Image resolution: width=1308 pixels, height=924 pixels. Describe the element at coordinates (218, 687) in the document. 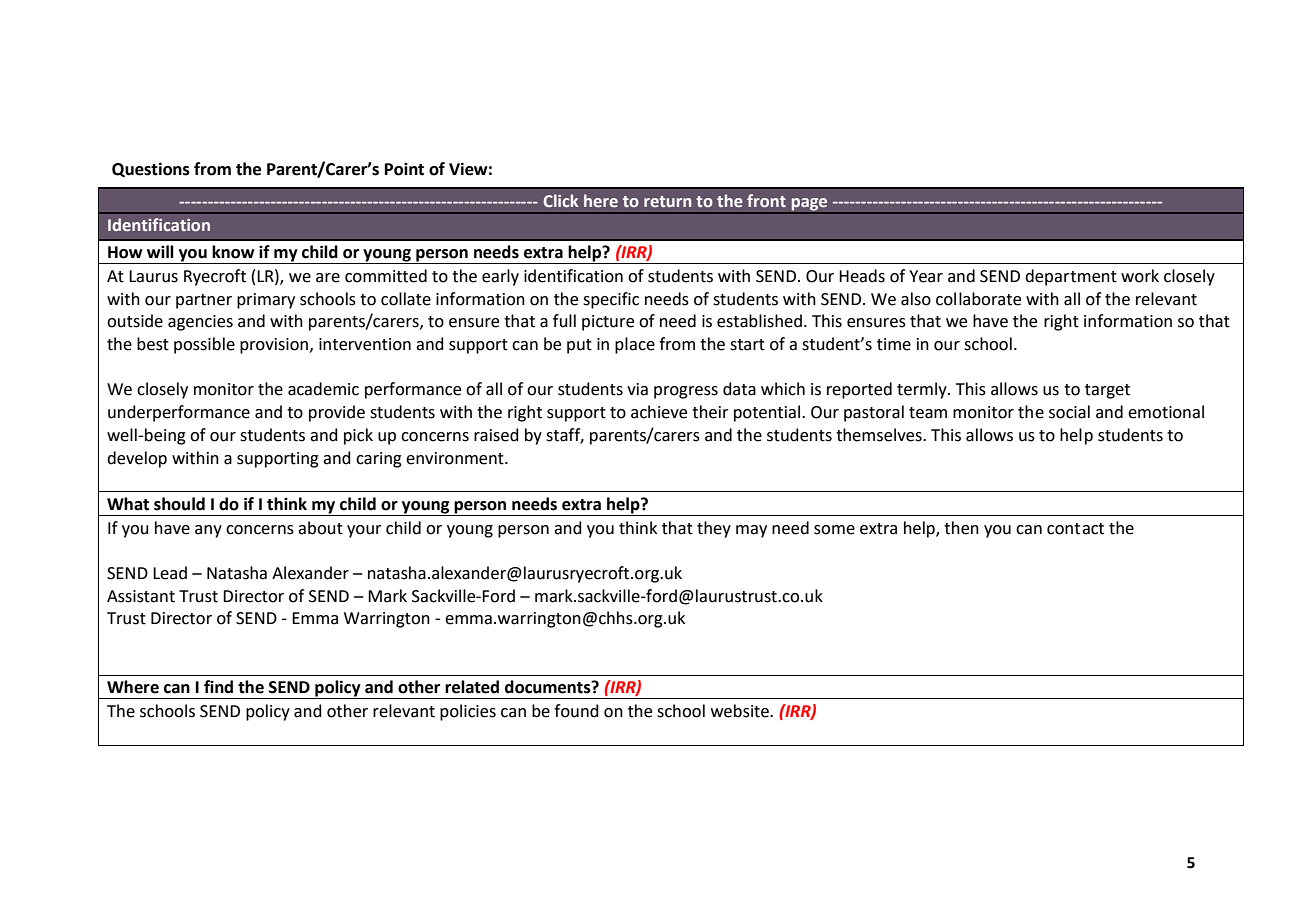

I see `find` at that location.
